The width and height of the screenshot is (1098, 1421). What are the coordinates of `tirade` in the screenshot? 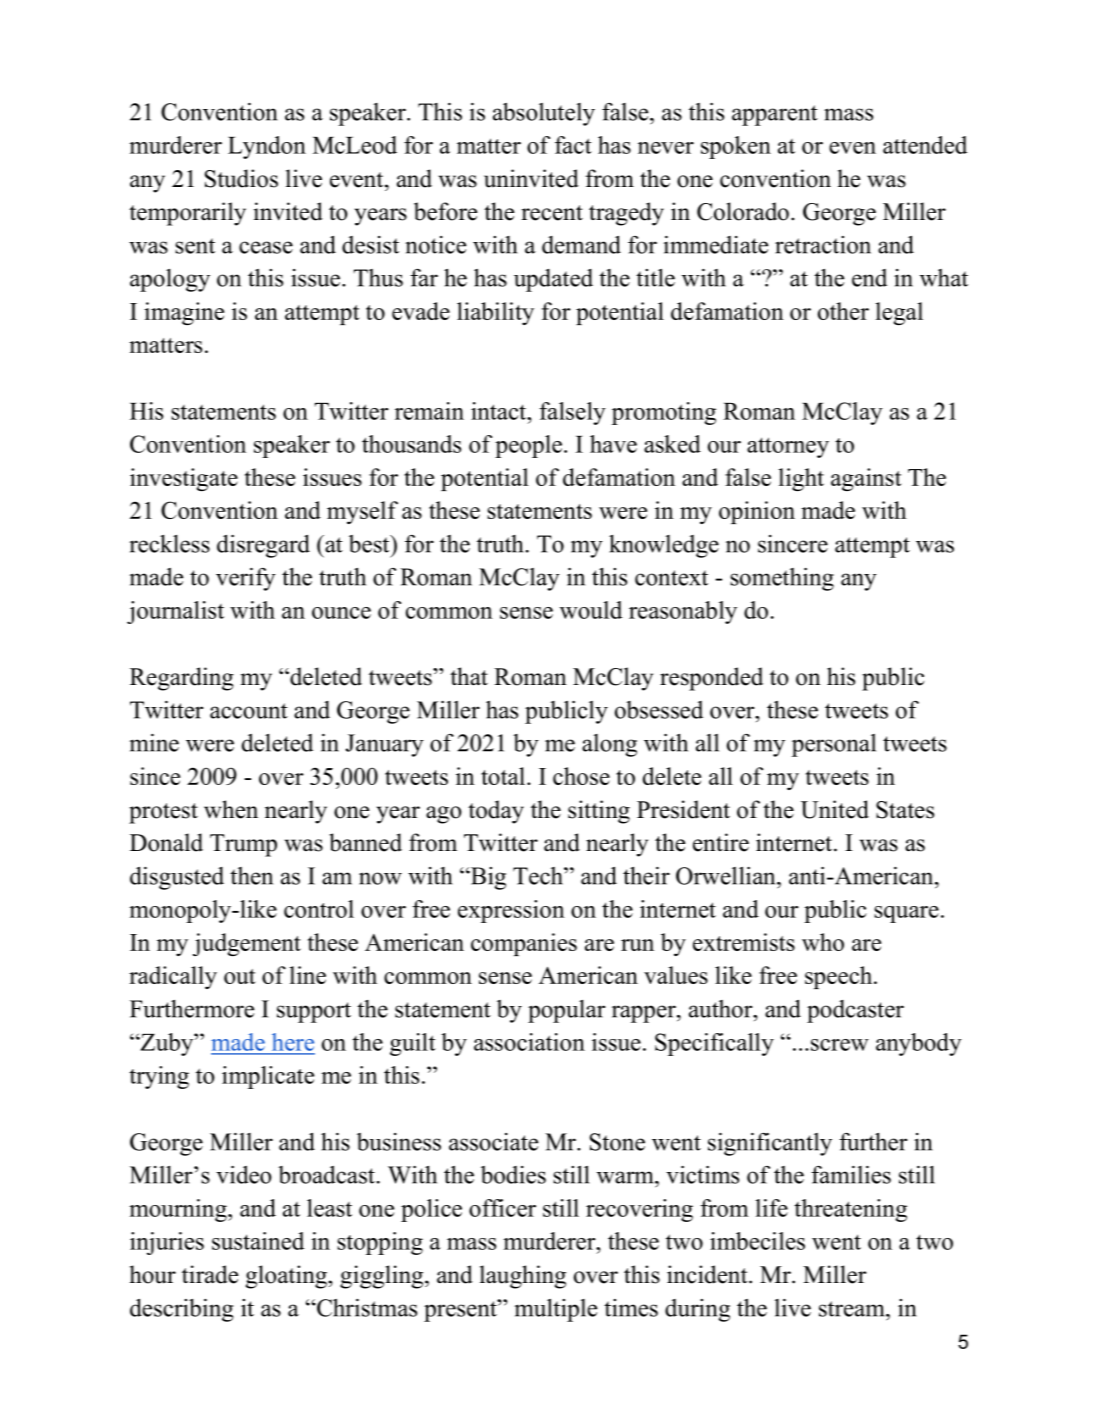 It's located at (210, 1274).
